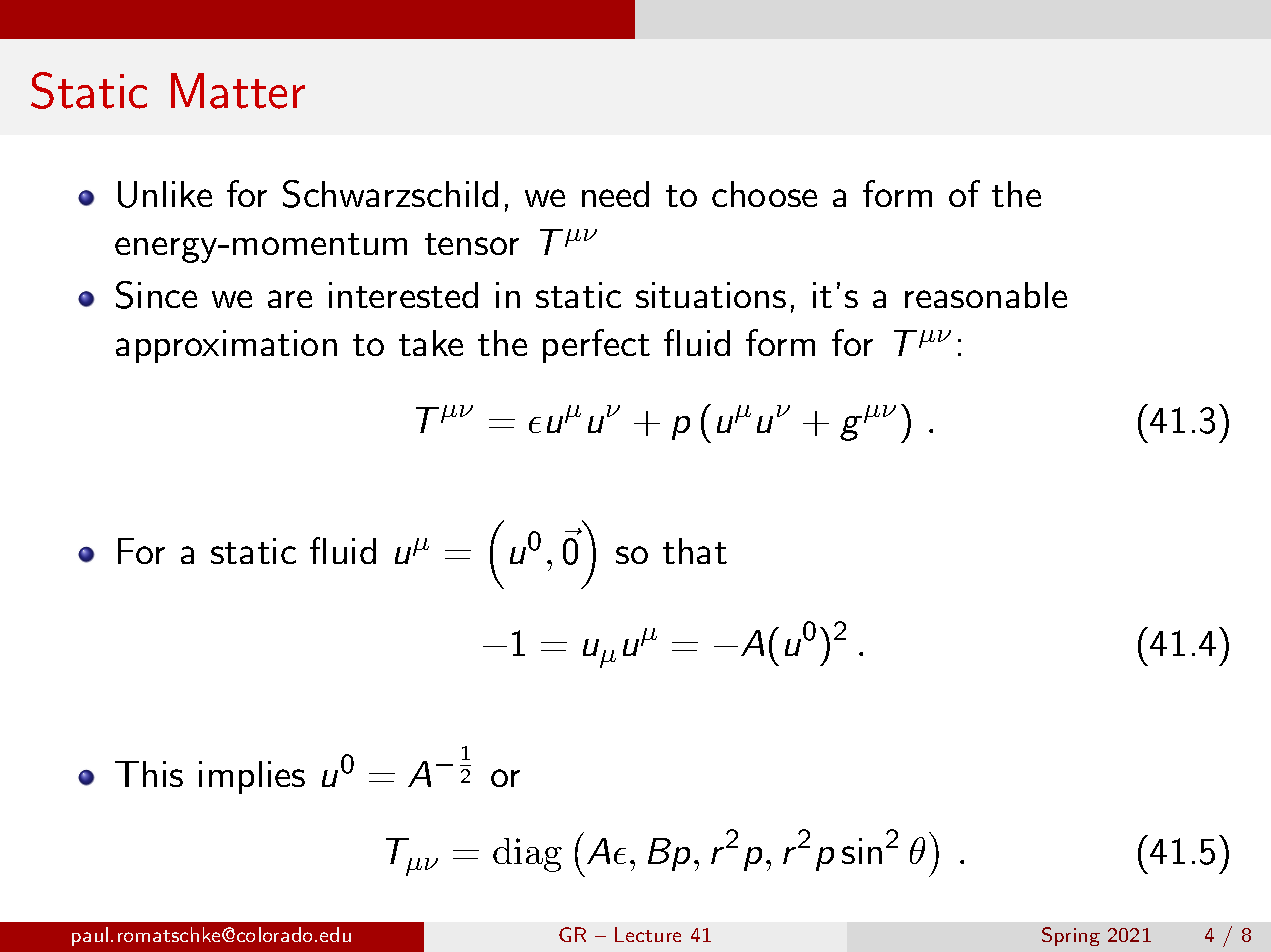 The height and width of the screenshot is (952, 1271). What do you see at coordinates (252, 777) in the screenshot?
I see `implies` at bounding box center [252, 777].
